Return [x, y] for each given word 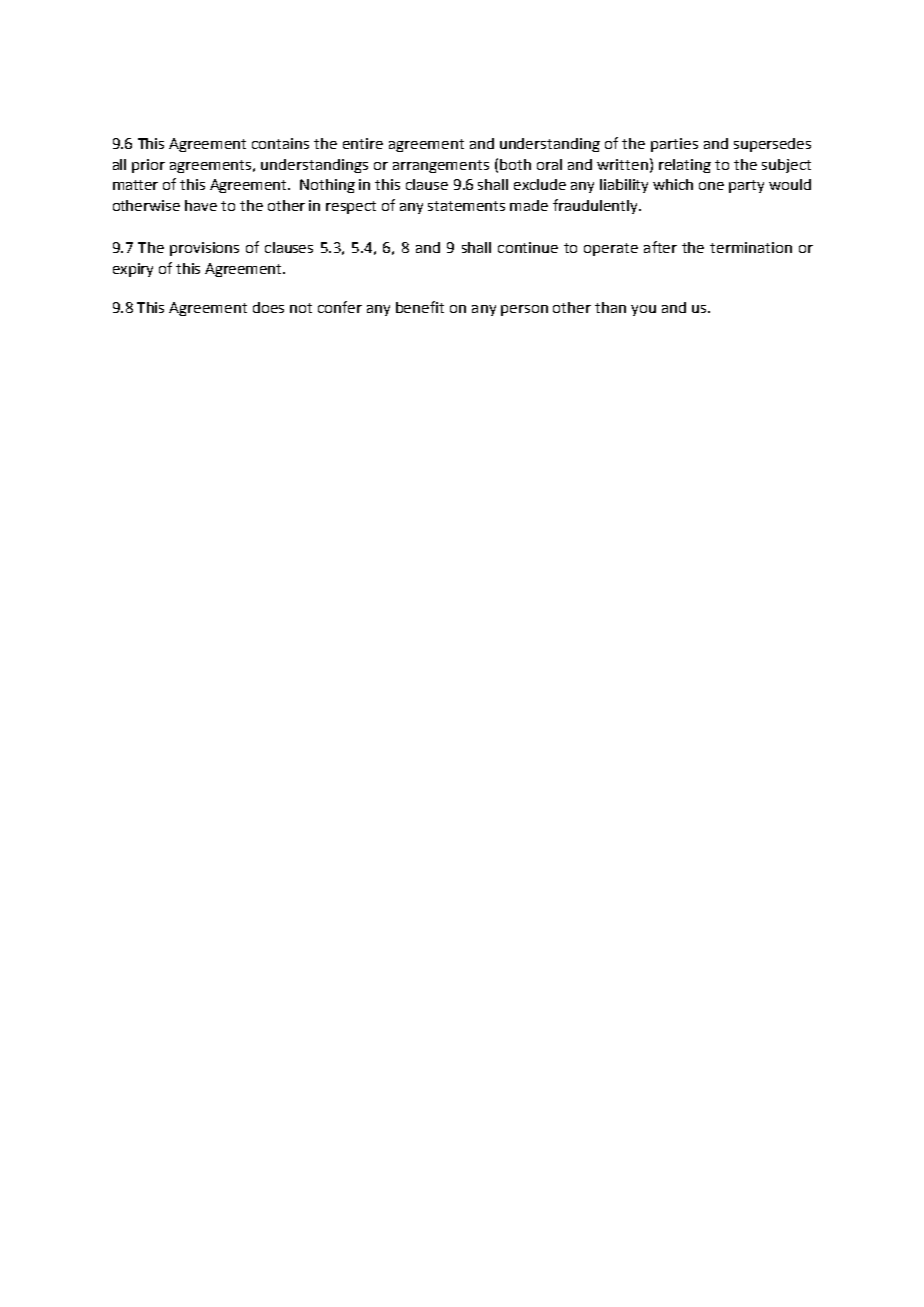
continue [528, 247]
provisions [204, 249]
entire [363, 143]
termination [751, 247]
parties [674, 145]
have [201, 205]
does [268, 307]
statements [466, 206]
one [711, 186]
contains [280, 143]
